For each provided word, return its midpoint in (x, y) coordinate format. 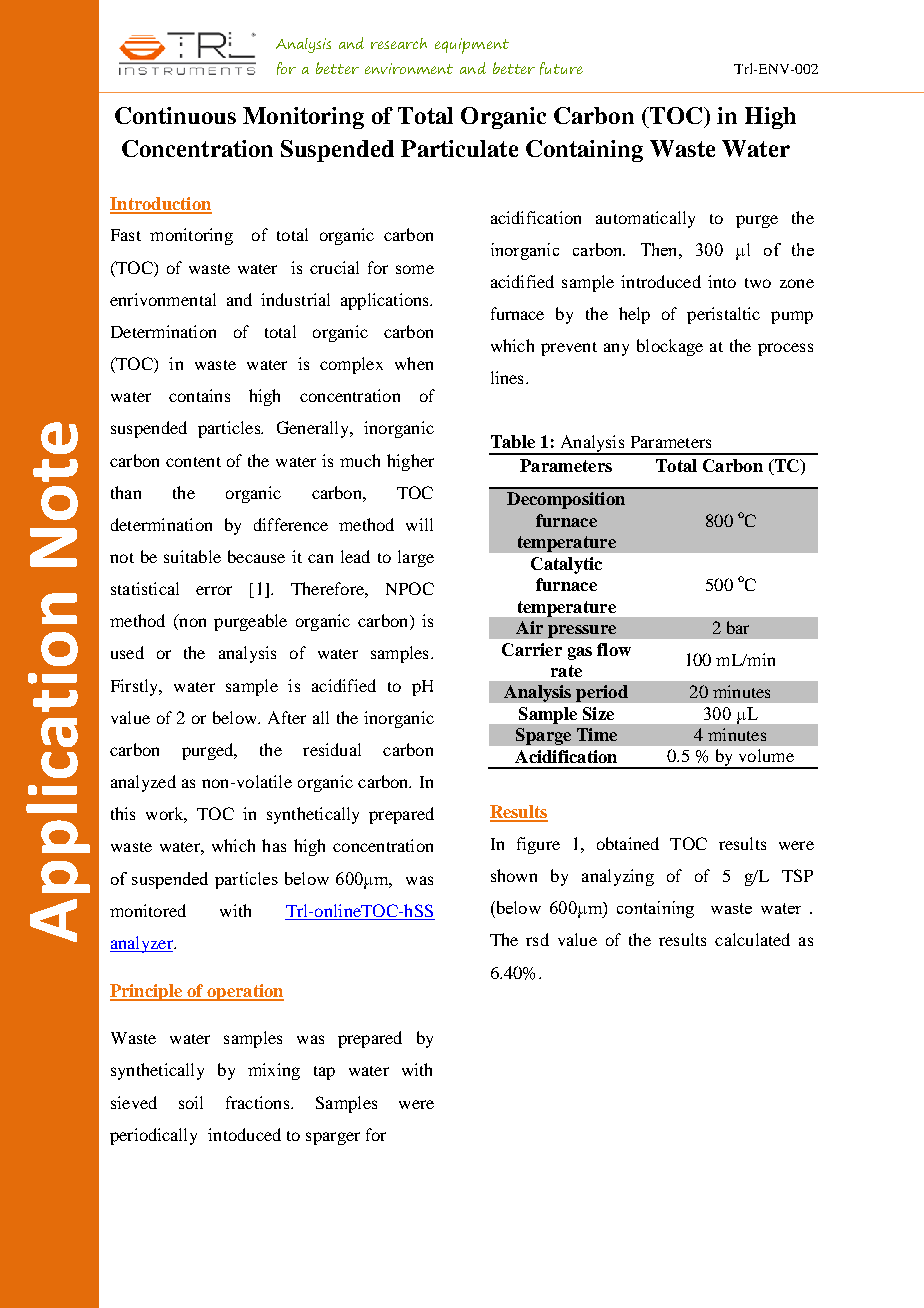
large (416, 558)
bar (738, 627)
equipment (472, 46)
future (561, 68)
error (214, 590)
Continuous (175, 115)
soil (191, 1102)
